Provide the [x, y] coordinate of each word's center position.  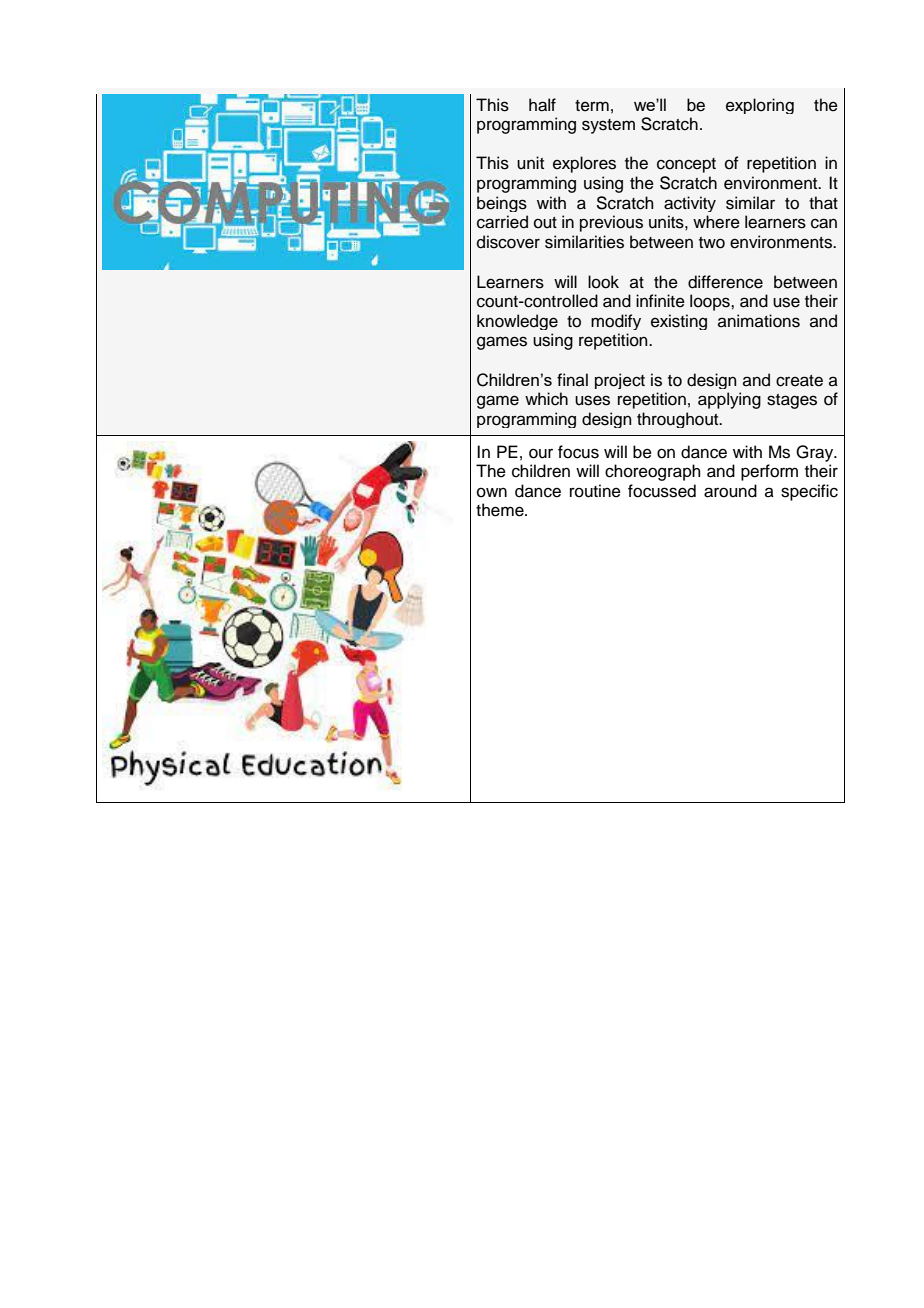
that [823, 203]
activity [690, 204]
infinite [660, 301]
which [546, 399]
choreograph [653, 472]
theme [501, 510]
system [608, 126]
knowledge [517, 322]
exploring [760, 106]
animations [759, 321]
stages [792, 401]
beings [502, 204]
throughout [679, 420]
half [542, 105]
